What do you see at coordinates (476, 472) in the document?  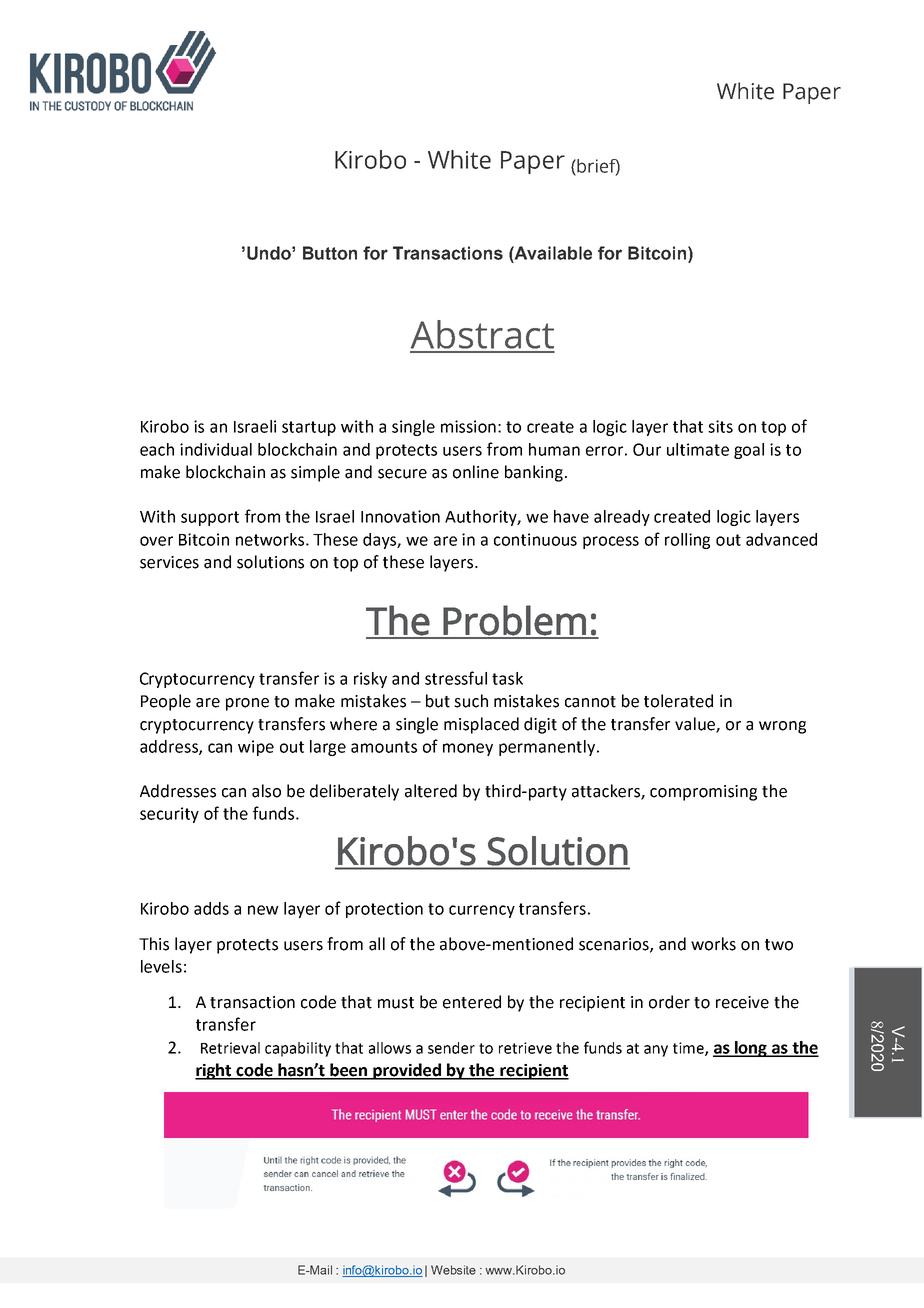 I see `online` at bounding box center [476, 472].
